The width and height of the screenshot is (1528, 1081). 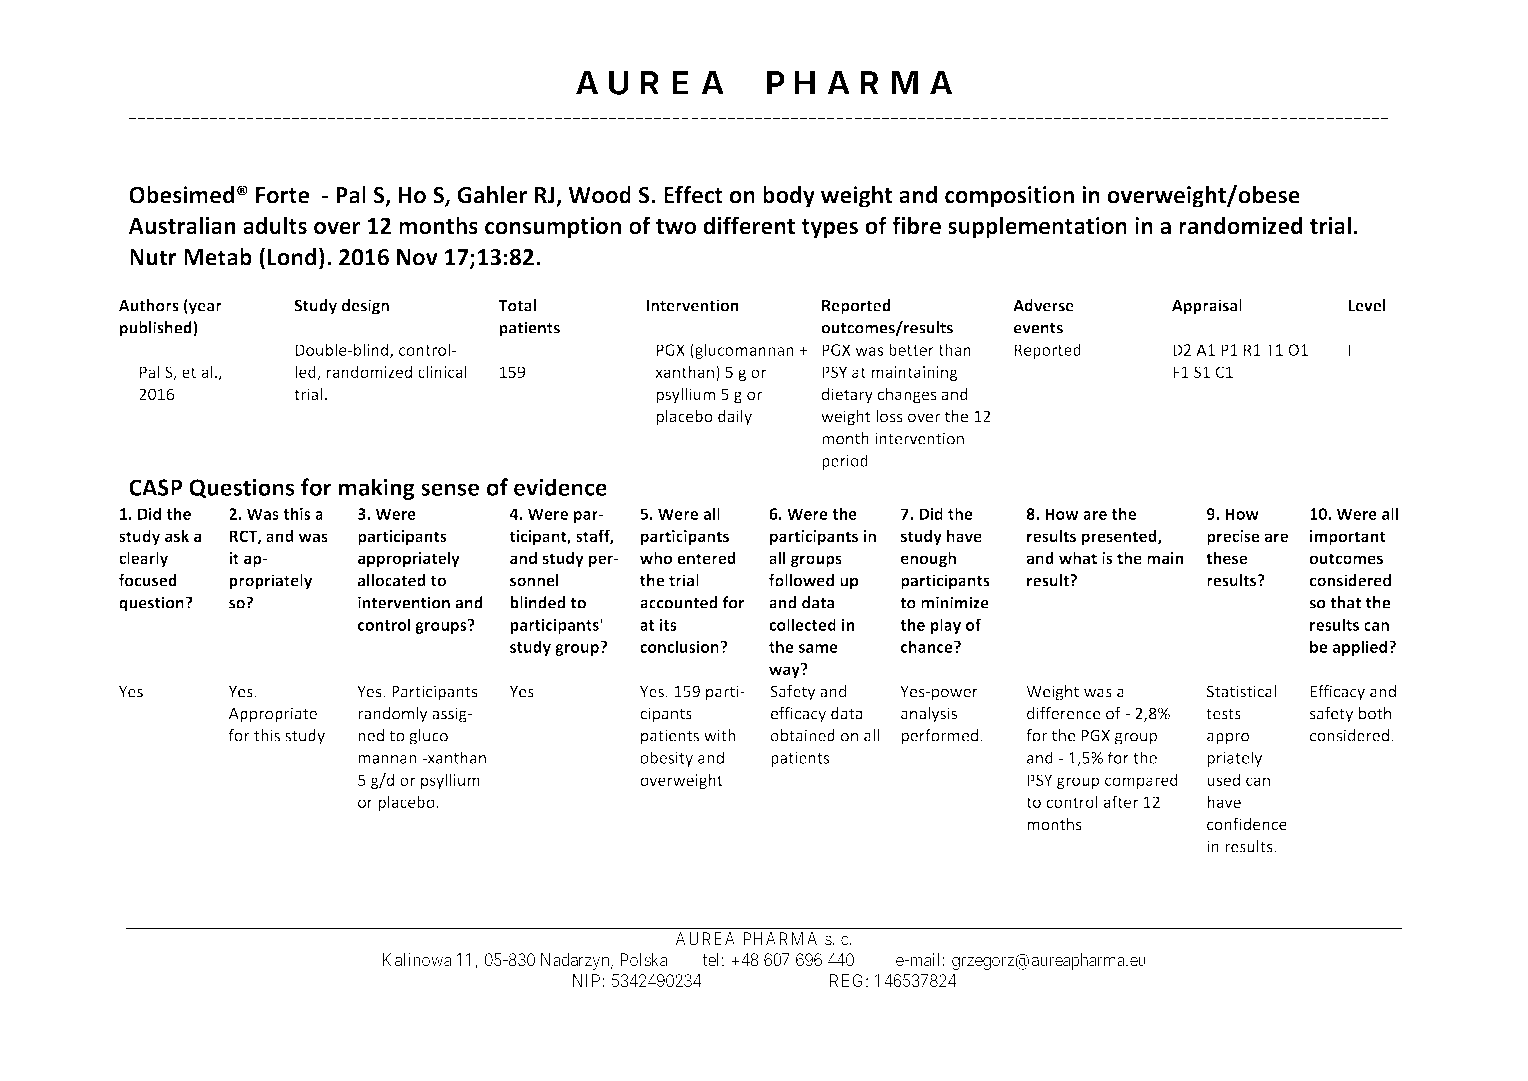 I want to click on allocated, so click(x=391, y=580).
